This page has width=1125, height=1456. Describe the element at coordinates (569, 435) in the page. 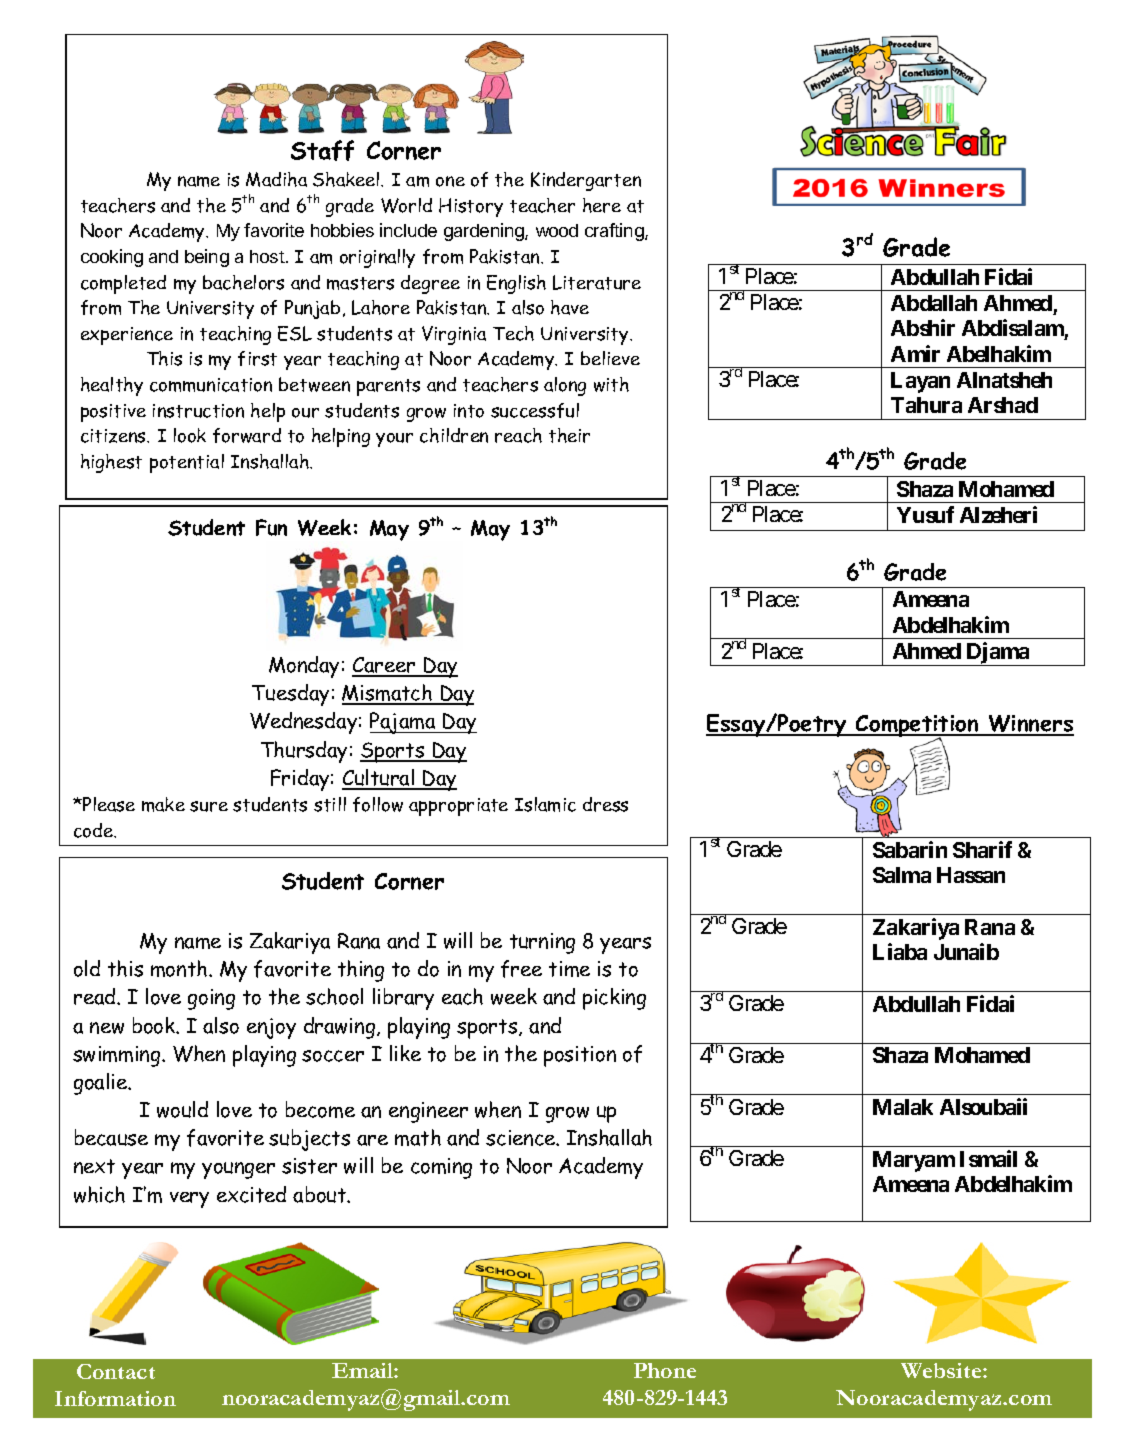

I see `their` at that location.
